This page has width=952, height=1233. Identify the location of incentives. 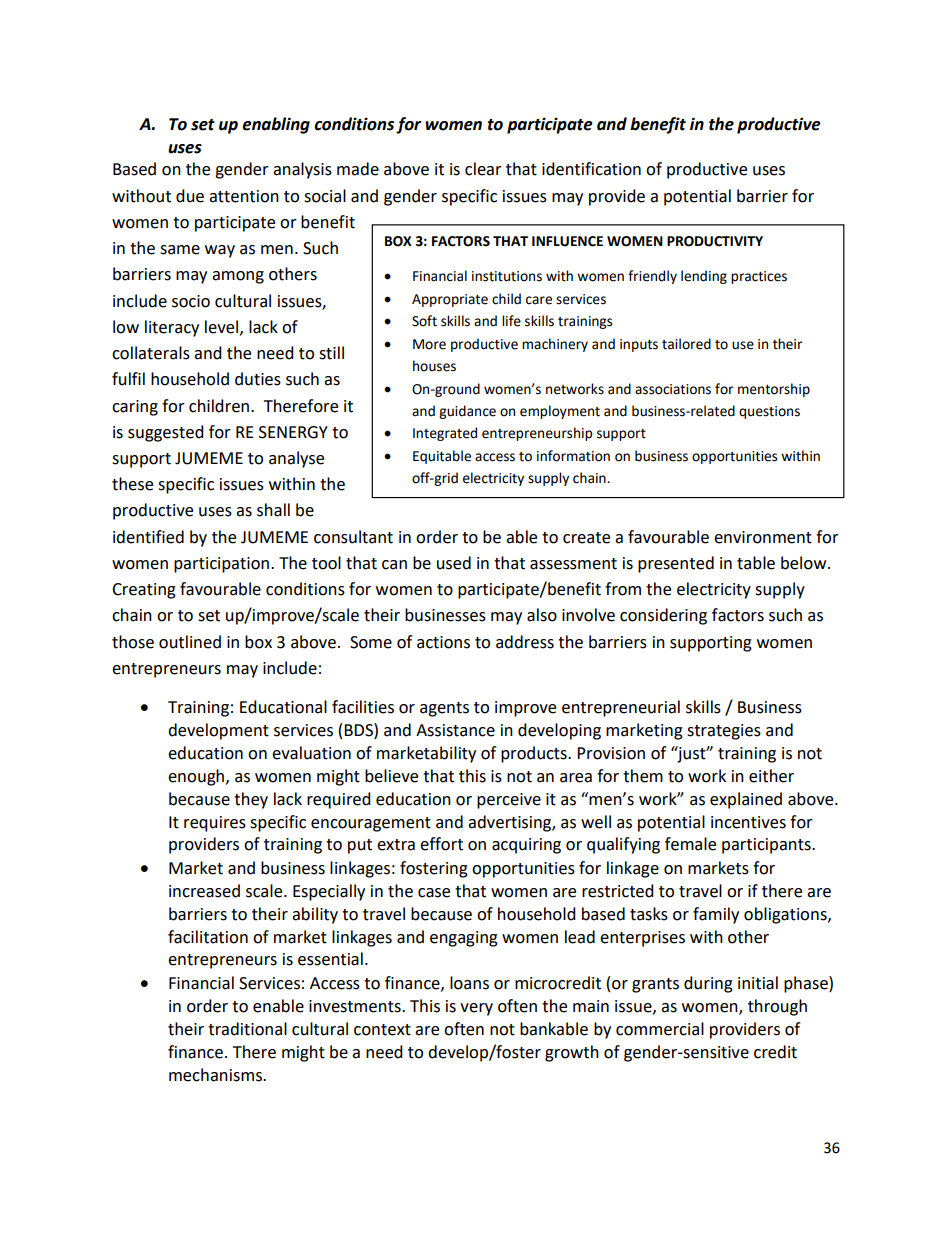
(748, 822).
